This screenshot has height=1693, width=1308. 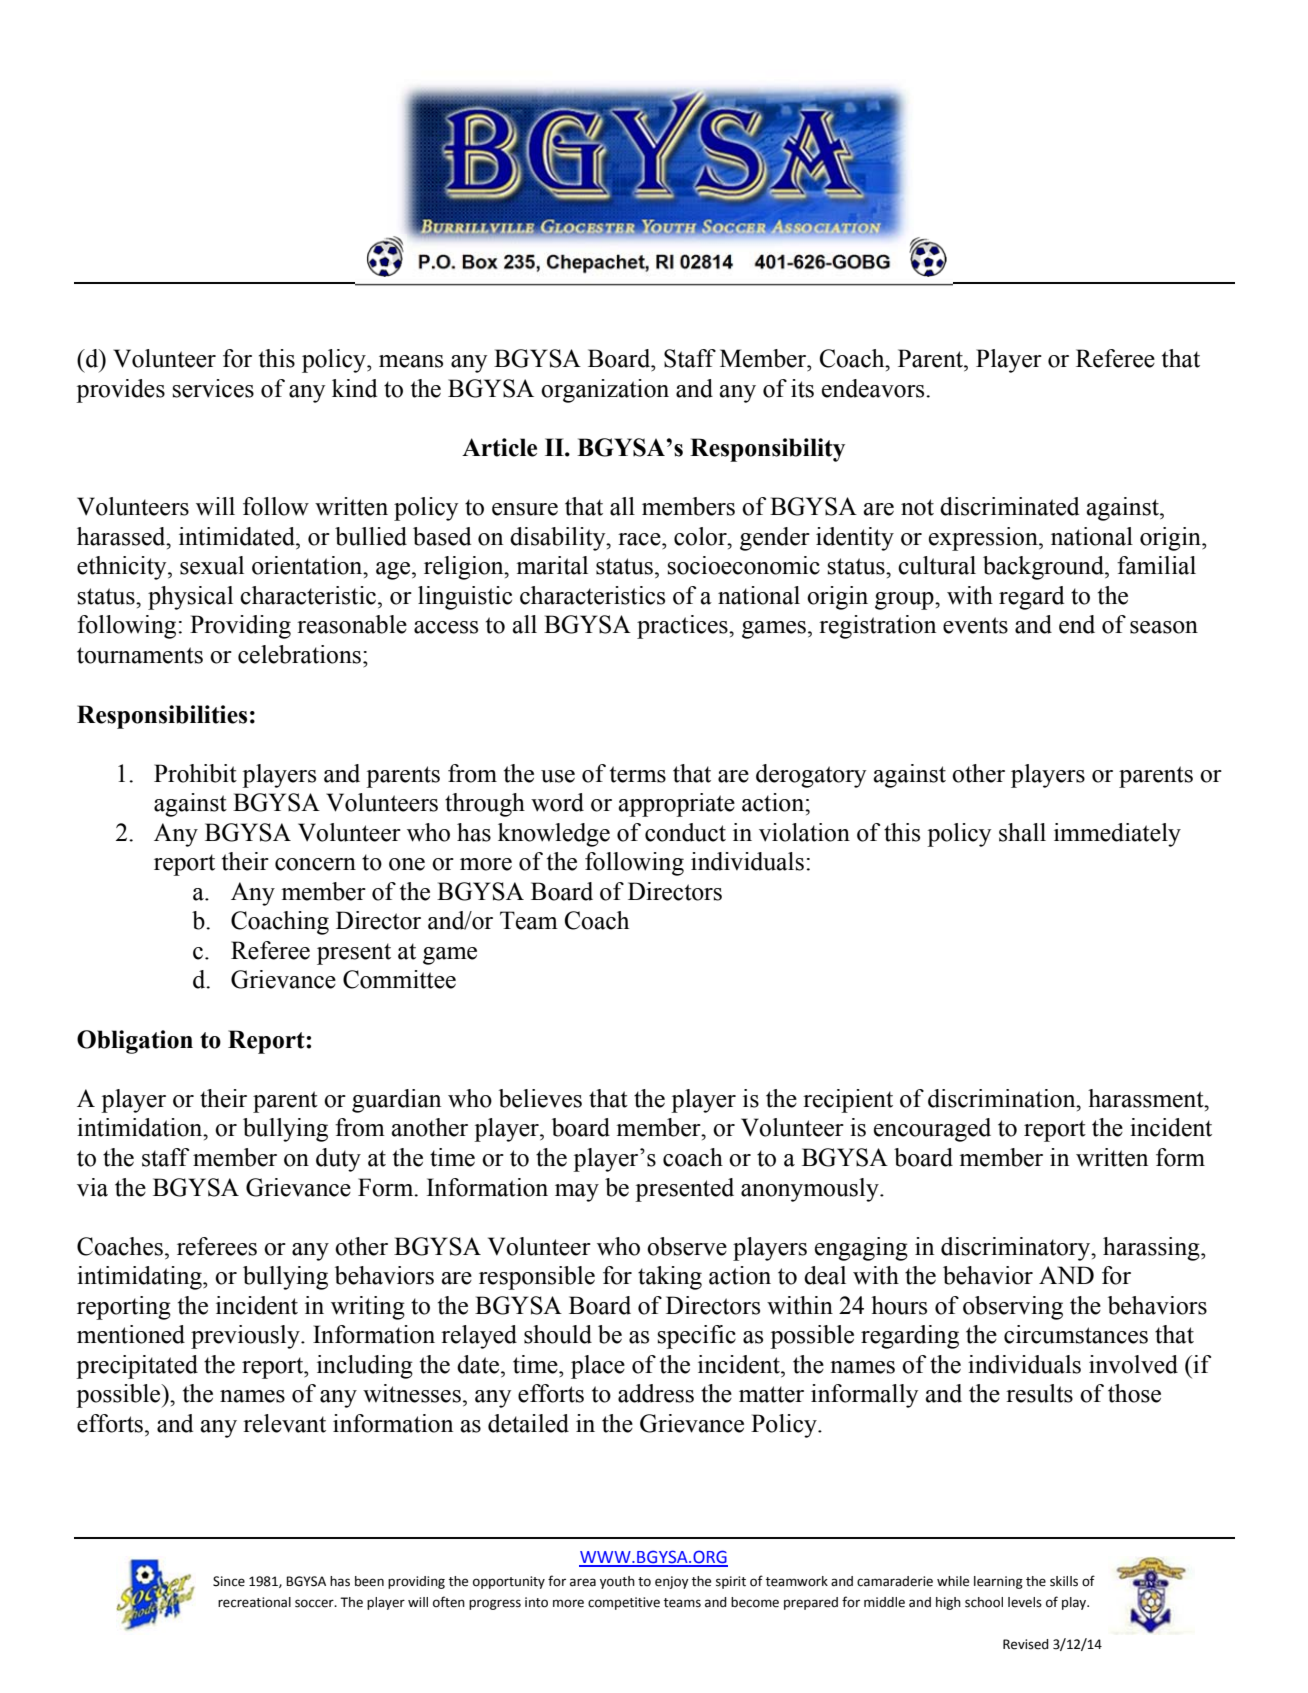 What do you see at coordinates (683, 627) in the screenshot?
I see `practices` at bounding box center [683, 627].
